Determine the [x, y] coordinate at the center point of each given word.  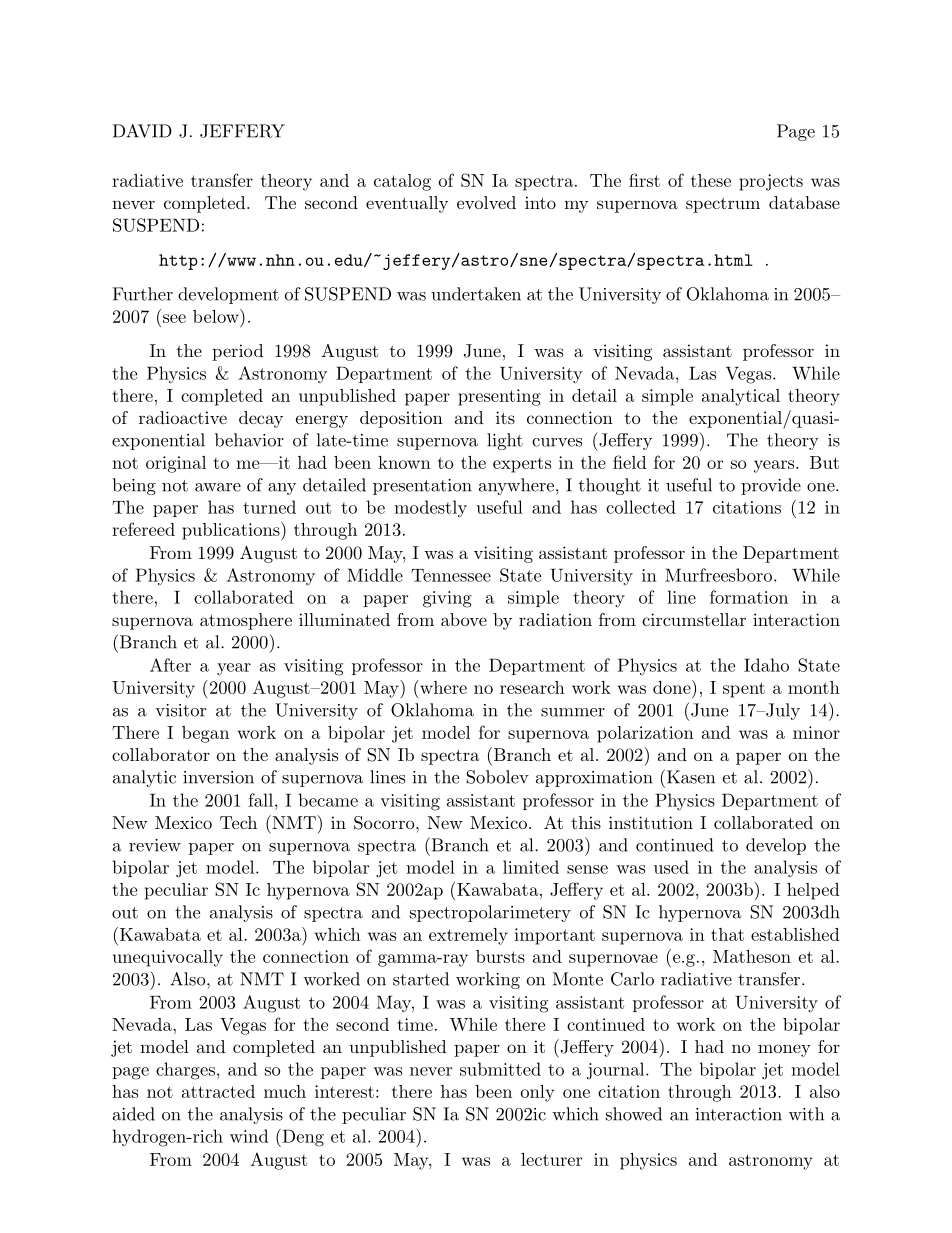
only [537, 1093]
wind [249, 1136]
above [464, 619]
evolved [486, 202]
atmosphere [246, 621]
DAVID [142, 131]
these [711, 180]
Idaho [766, 665]
